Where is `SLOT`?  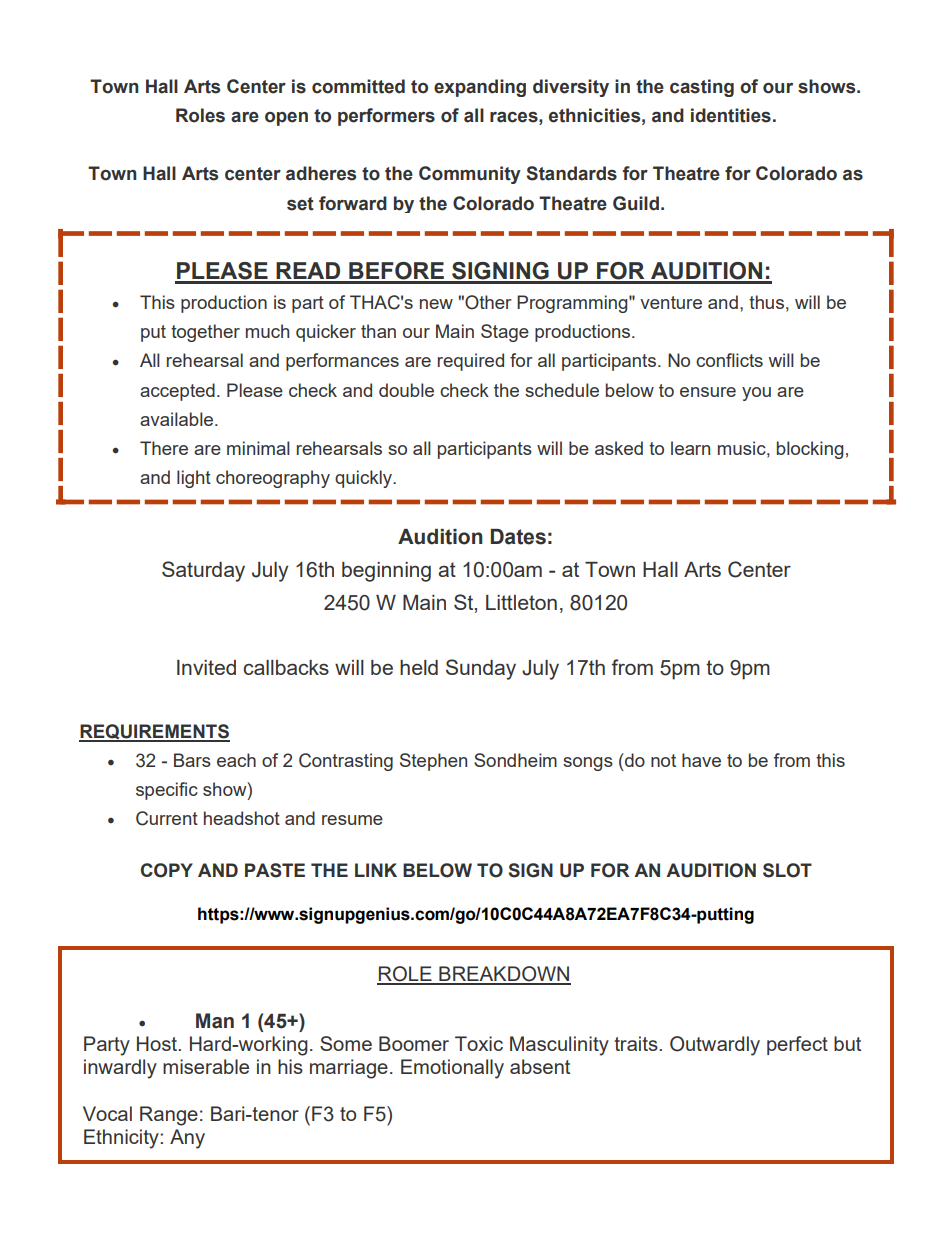
SLOT is located at coordinates (787, 870).
